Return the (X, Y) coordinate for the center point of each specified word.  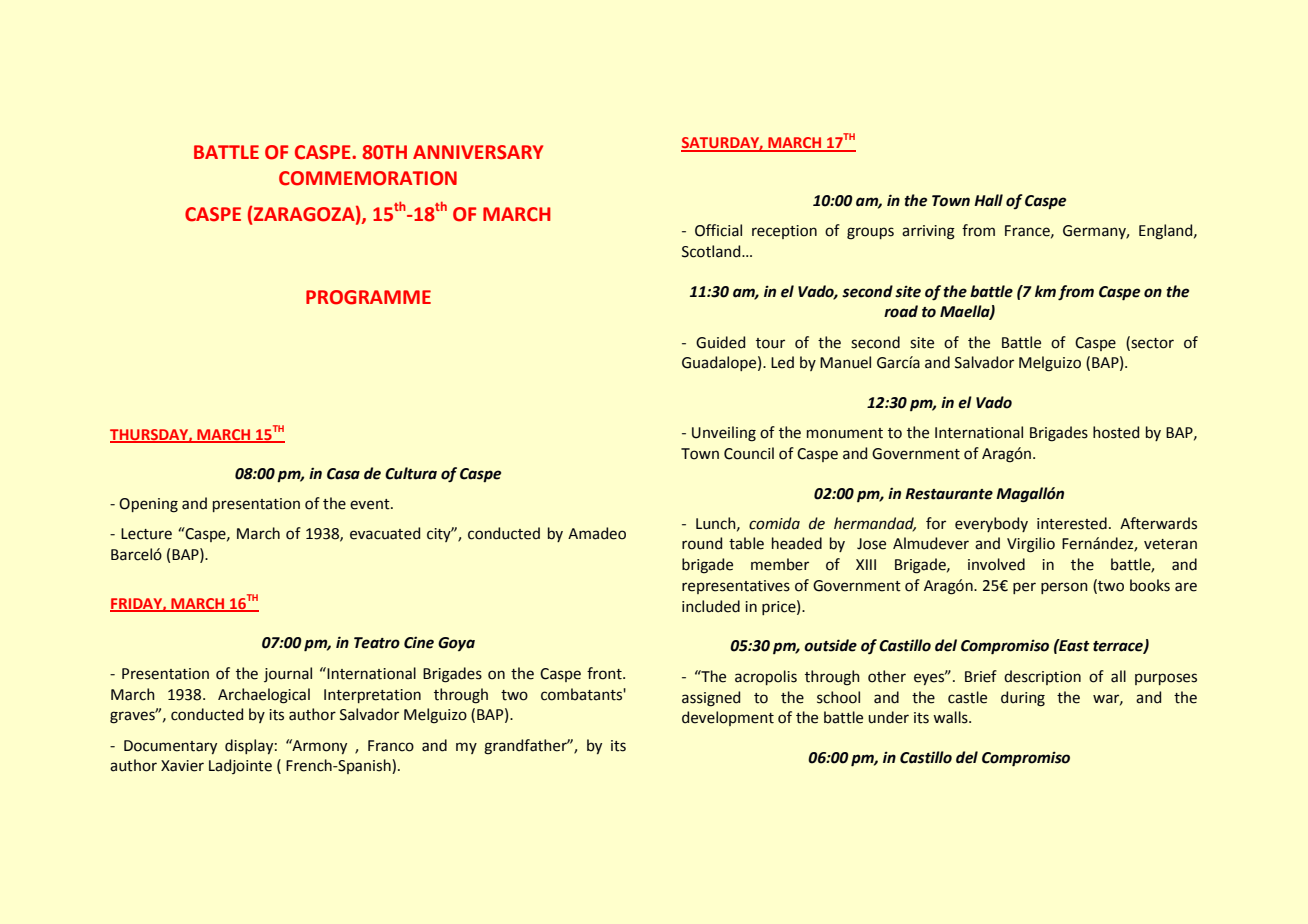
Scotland (712, 251)
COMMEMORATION (368, 178)
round (702, 543)
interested (1072, 523)
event (371, 504)
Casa (343, 474)
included (711, 606)
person (1064, 588)
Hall (988, 200)
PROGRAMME (368, 297)
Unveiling (724, 434)
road (901, 311)
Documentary (170, 747)
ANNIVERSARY (478, 152)
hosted (1116, 432)
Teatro (377, 643)
